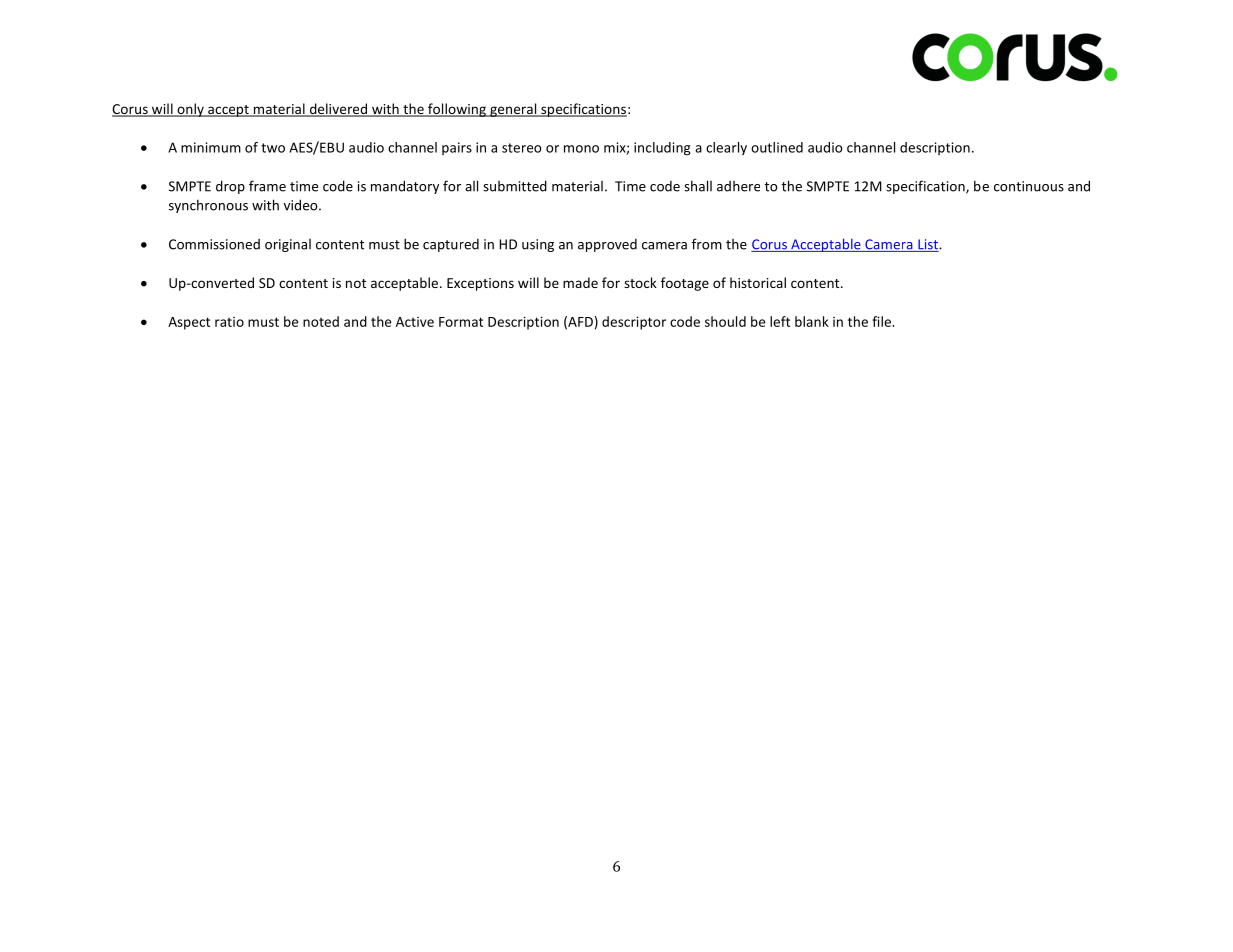 This screenshot has width=1233, height=952. Describe the element at coordinates (338, 109) in the screenshot. I see `delivered` at that location.
